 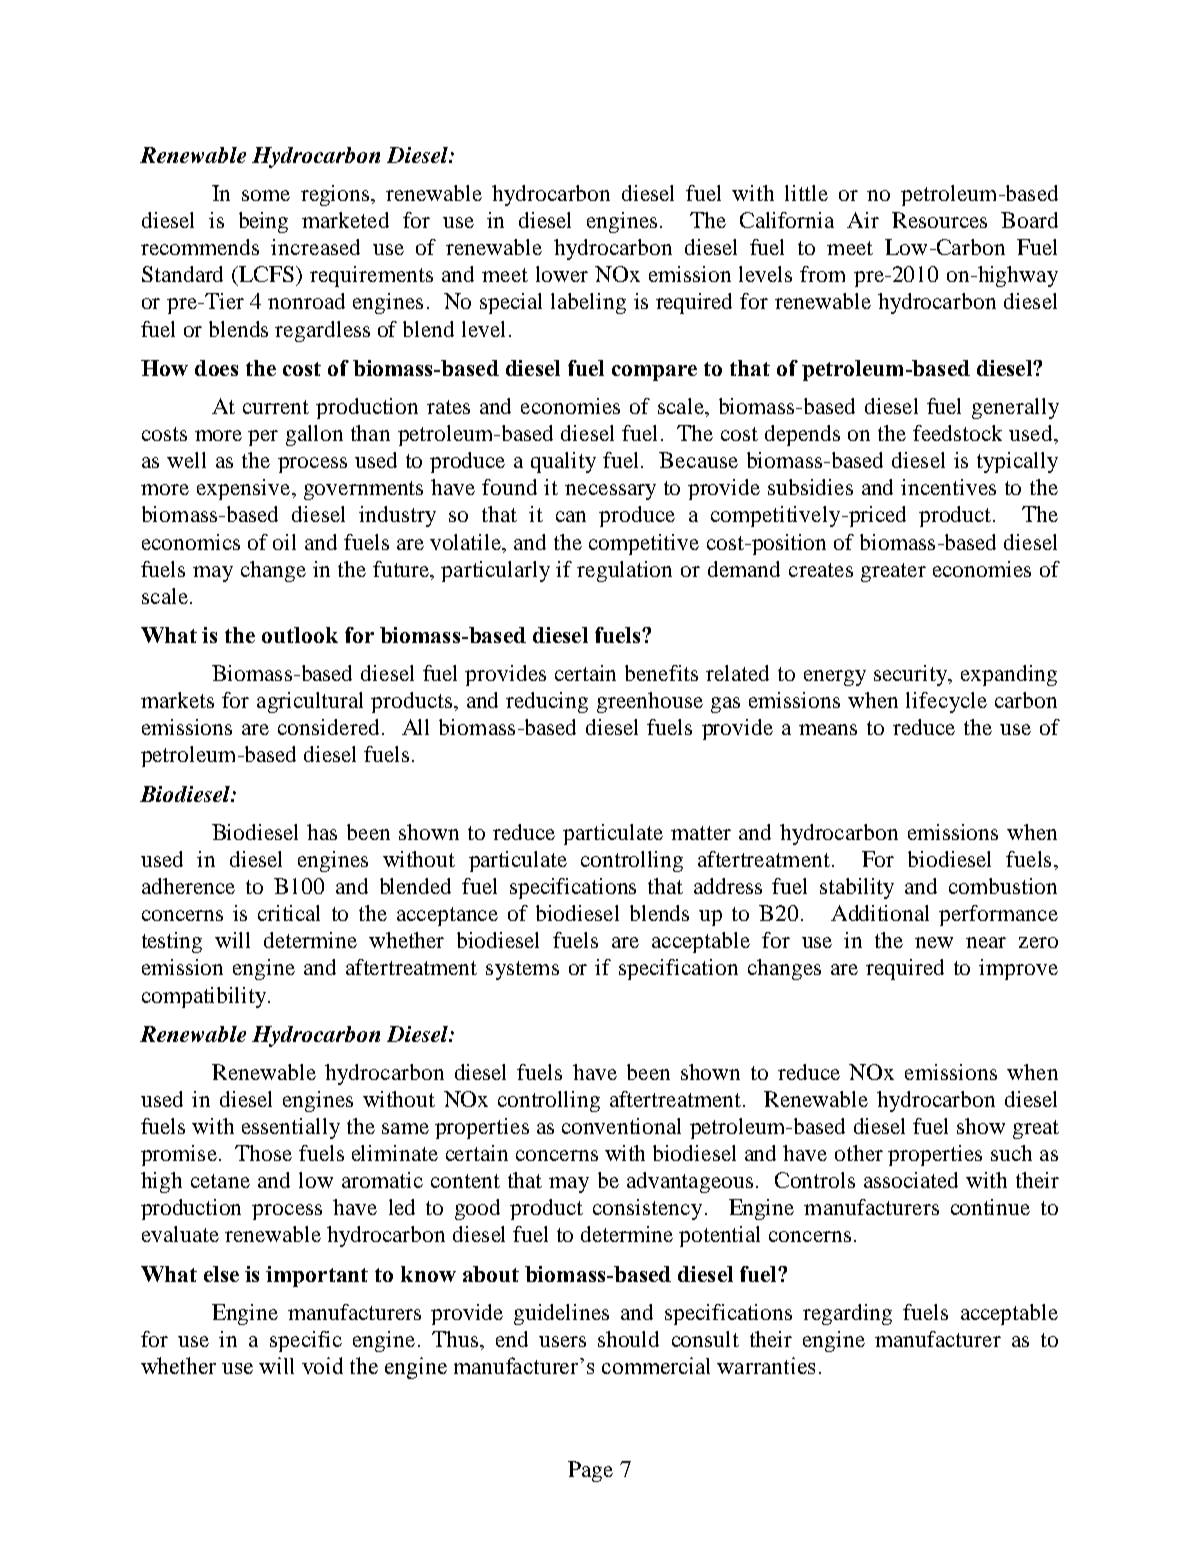 I want to click on can, so click(x=571, y=516).
